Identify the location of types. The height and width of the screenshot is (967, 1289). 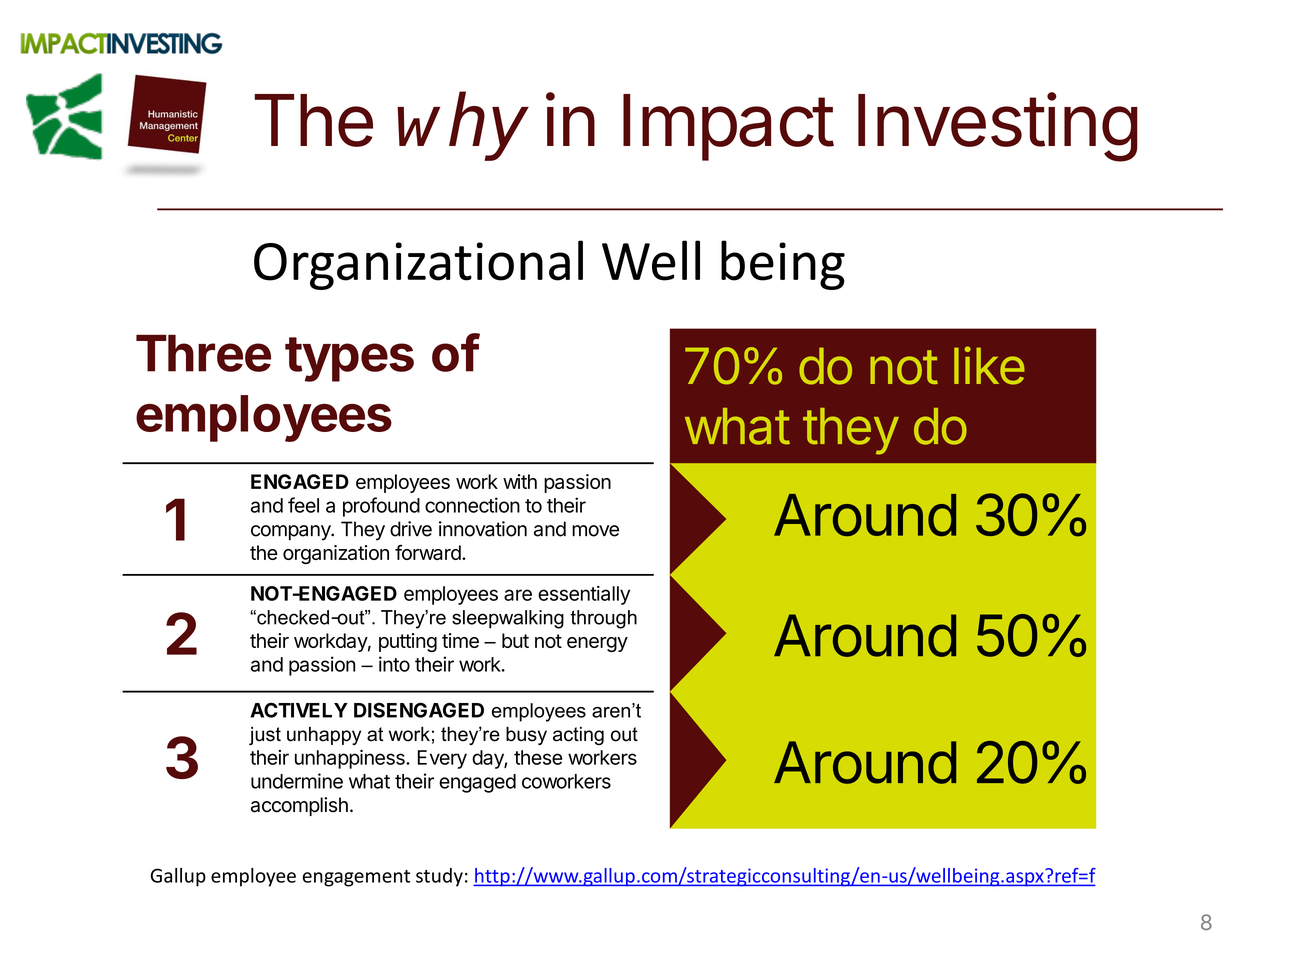
(349, 359).
